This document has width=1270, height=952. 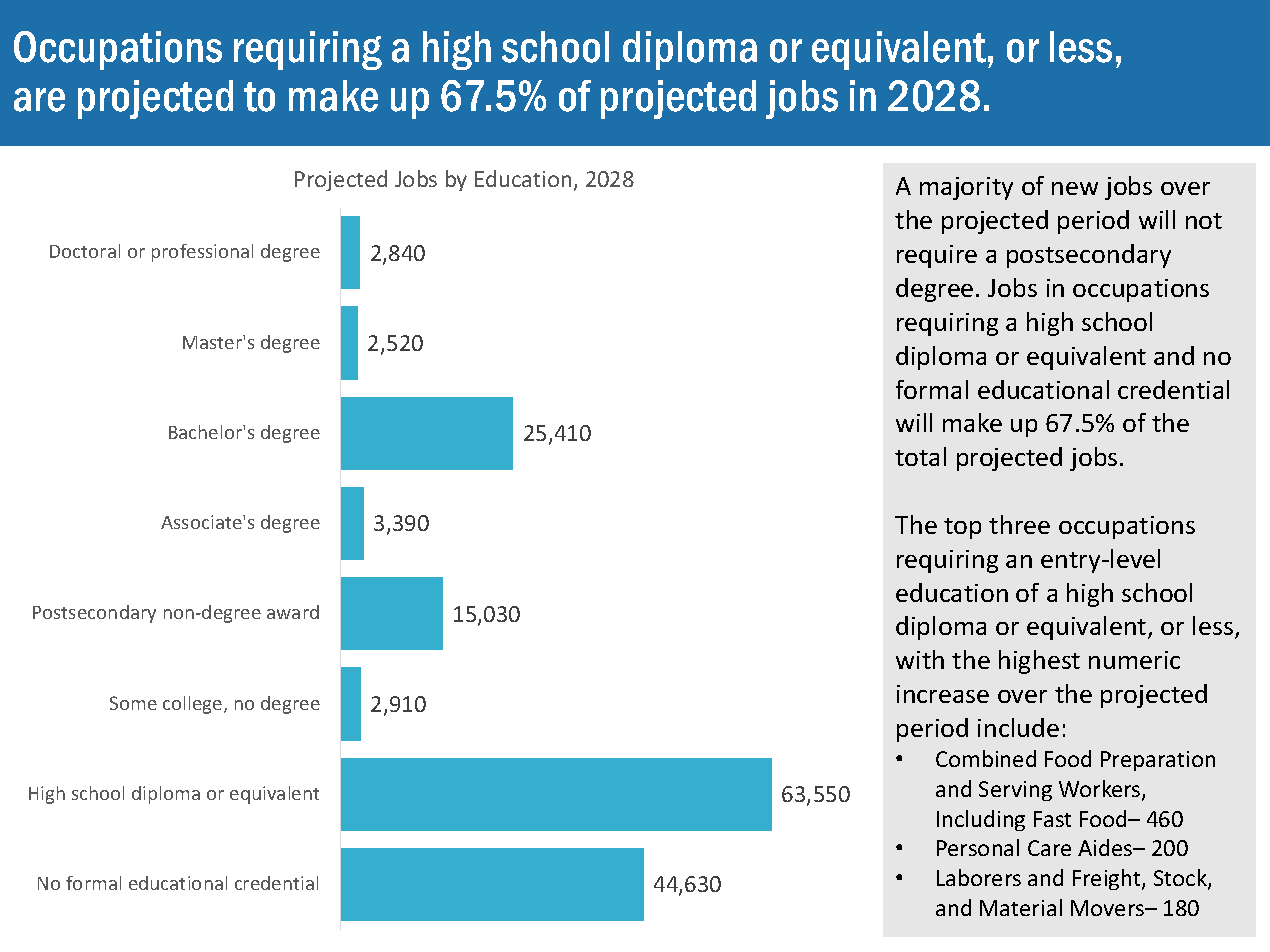 I want to click on award, so click(x=293, y=612).
